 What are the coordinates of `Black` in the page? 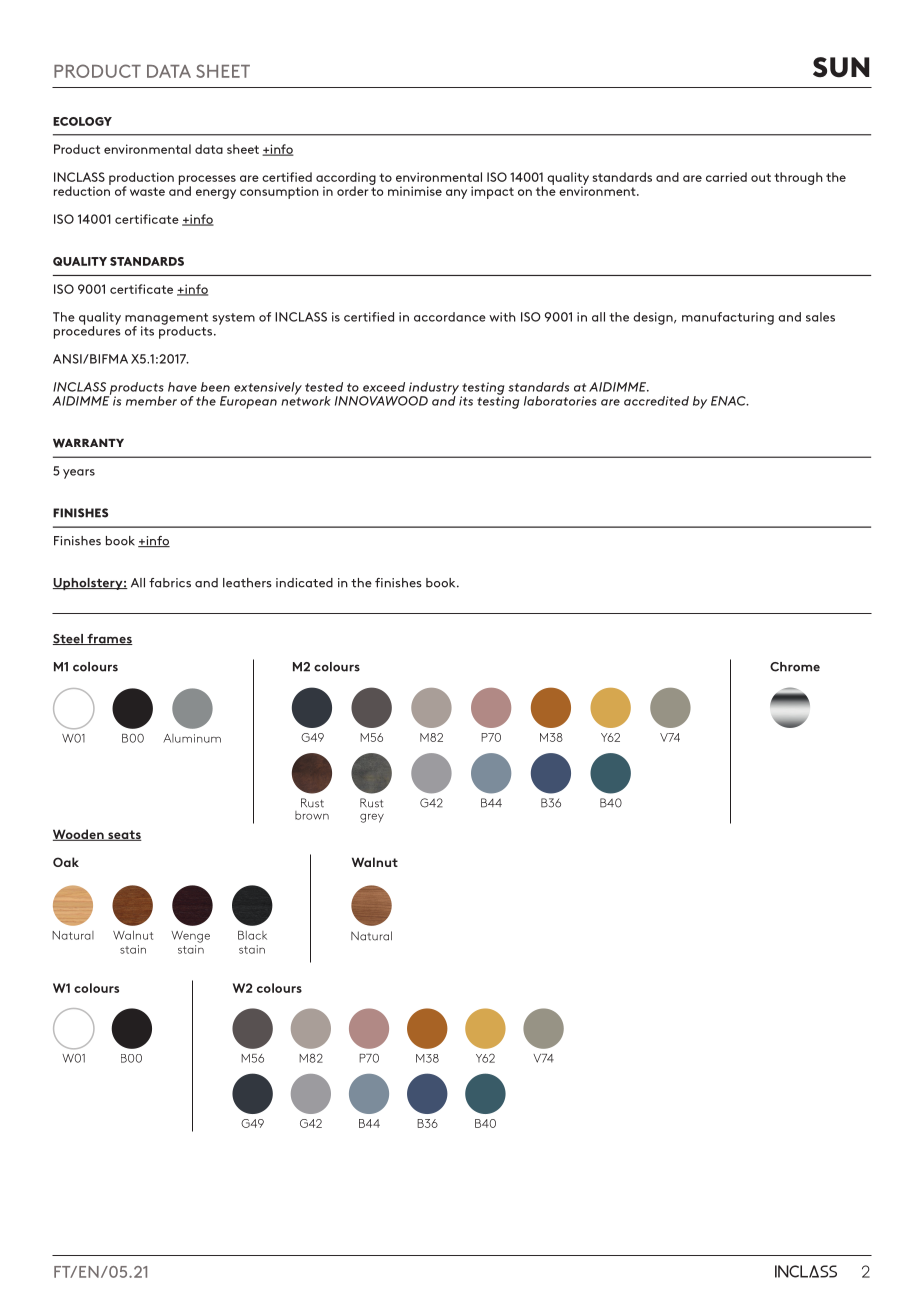 It's located at (252, 935).
